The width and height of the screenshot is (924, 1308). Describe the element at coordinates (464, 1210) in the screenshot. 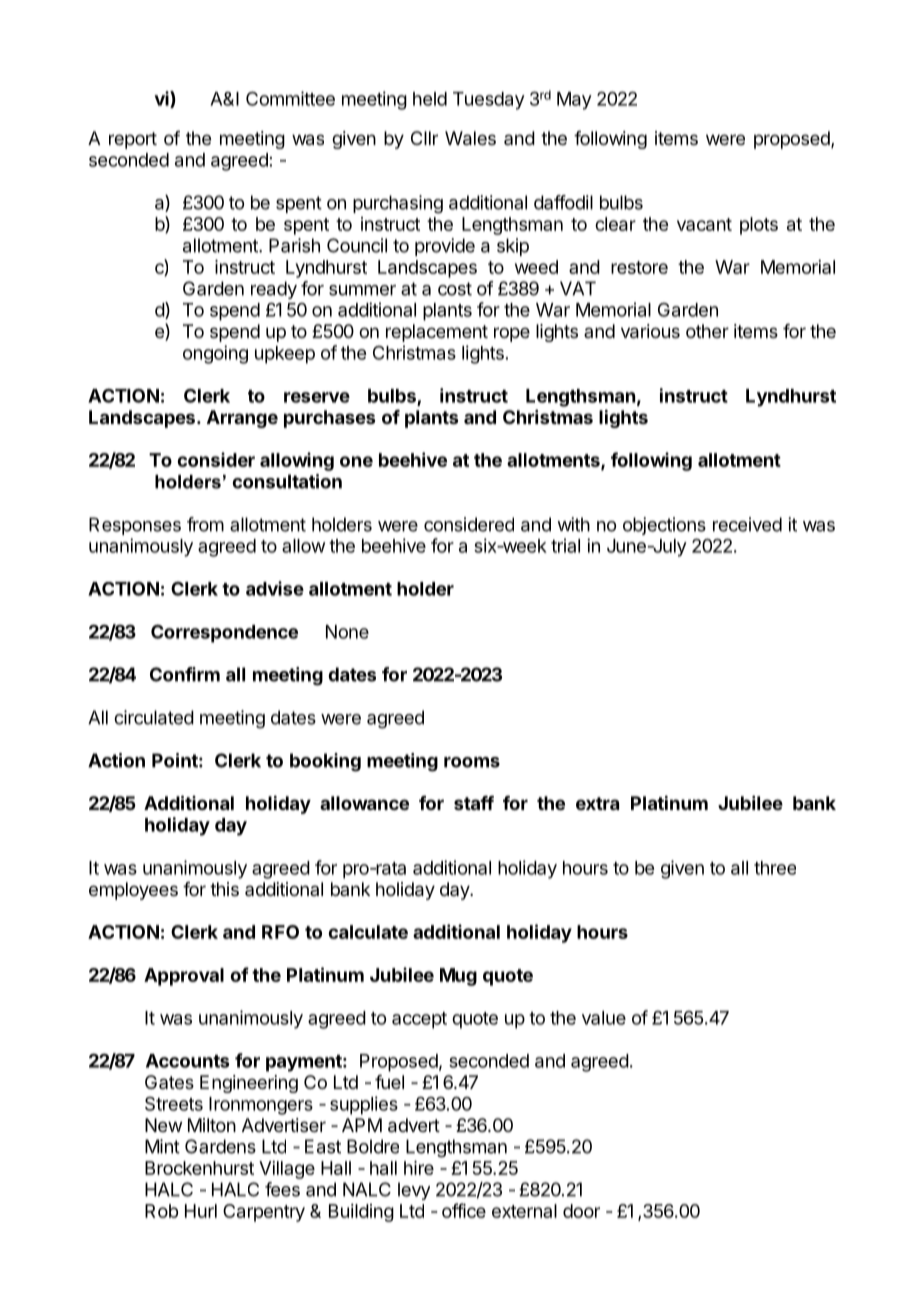

I see `office` at that location.
